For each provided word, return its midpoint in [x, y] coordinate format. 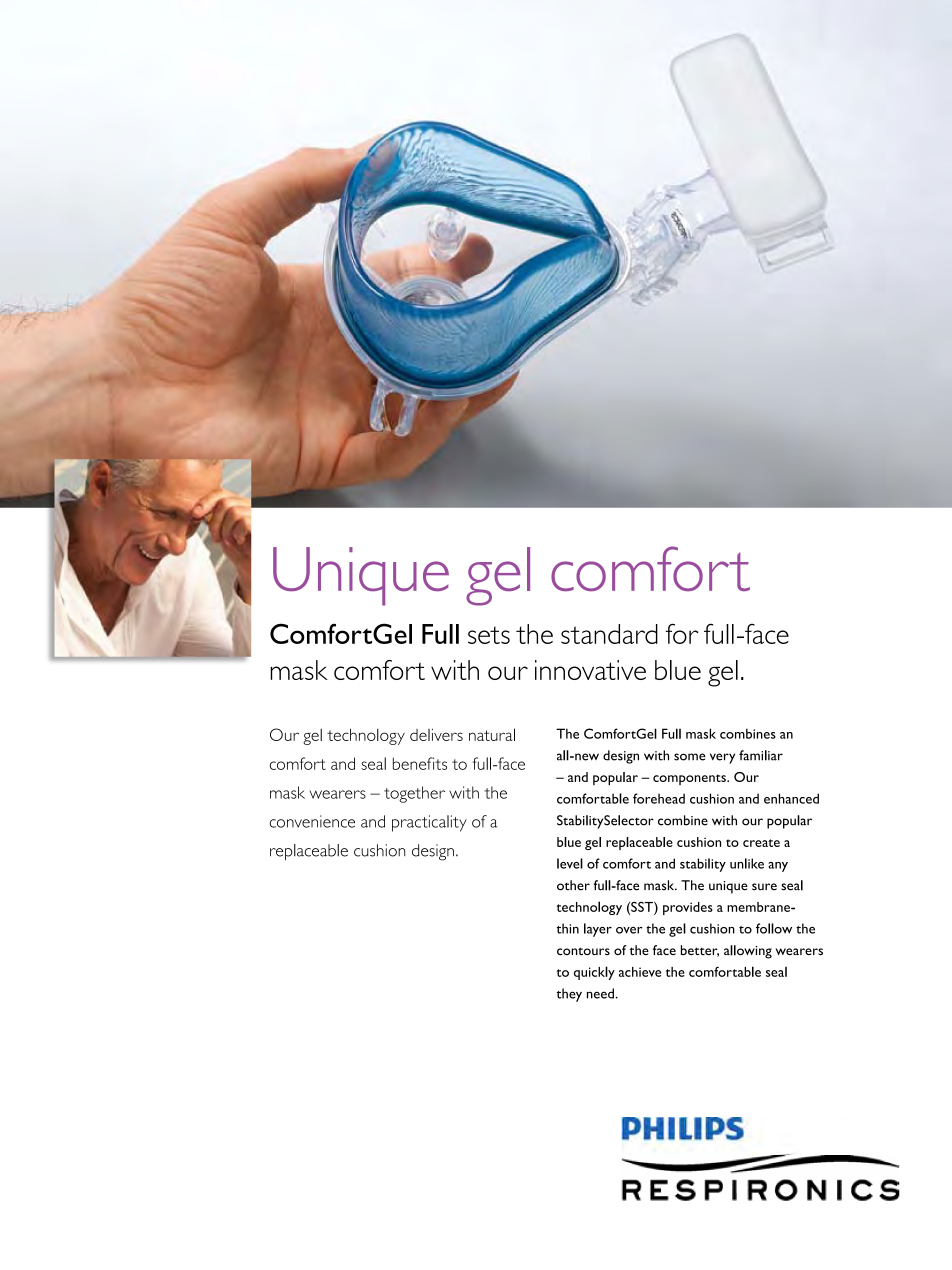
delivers [436, 735]
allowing [748, 952]
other [573, 885]
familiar [761, 755]
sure [764, 887]
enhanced [791, 798]
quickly [594, 973]
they [569, 995]
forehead [659, 798]
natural [492, 734]
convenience [312, 821]
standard [609, 634]
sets [489, 635]
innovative [590, 670]
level [570, 863]
